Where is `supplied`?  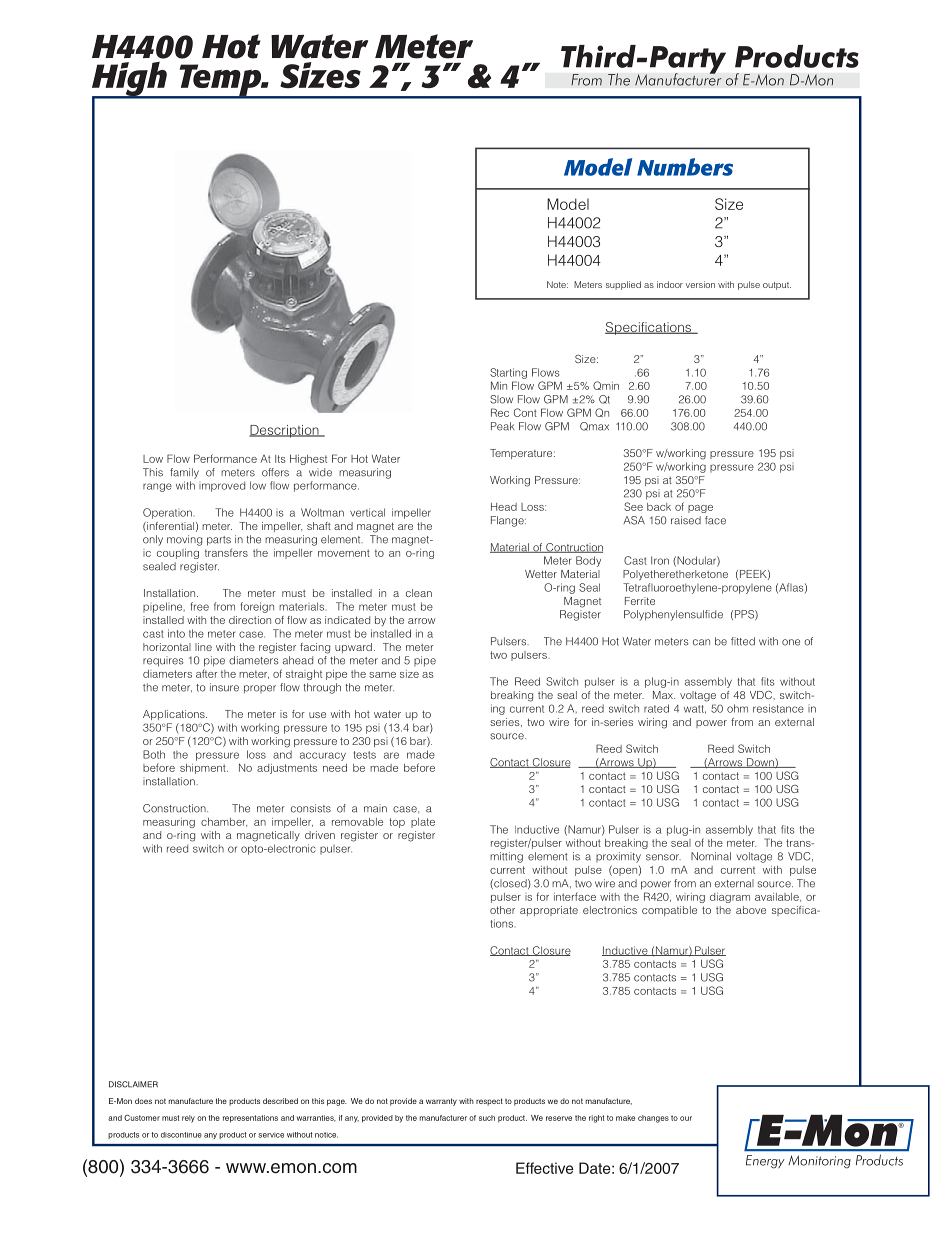
supplied is located at coordinates (623, 285).
